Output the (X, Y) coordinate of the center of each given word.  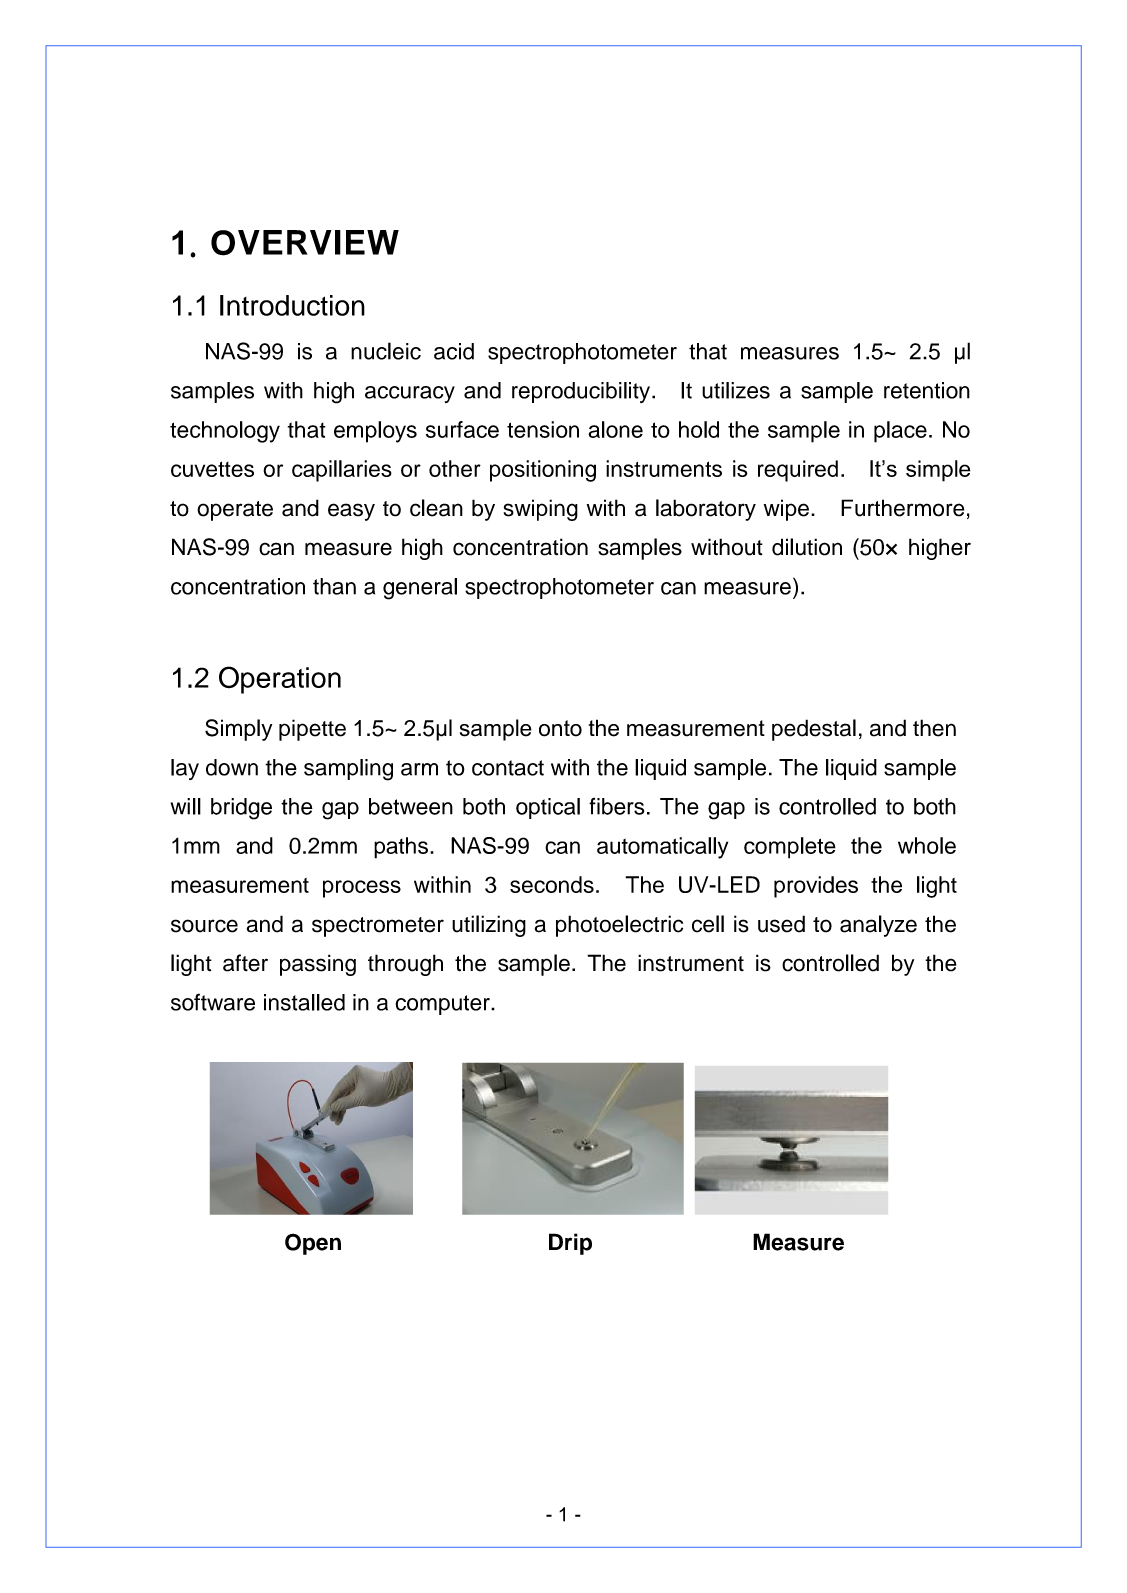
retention (927, 390)
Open (313, 1244)
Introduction (292, 305)
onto (560, 728)
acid (454, 351)
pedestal (814, 730)
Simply (238, 730)
